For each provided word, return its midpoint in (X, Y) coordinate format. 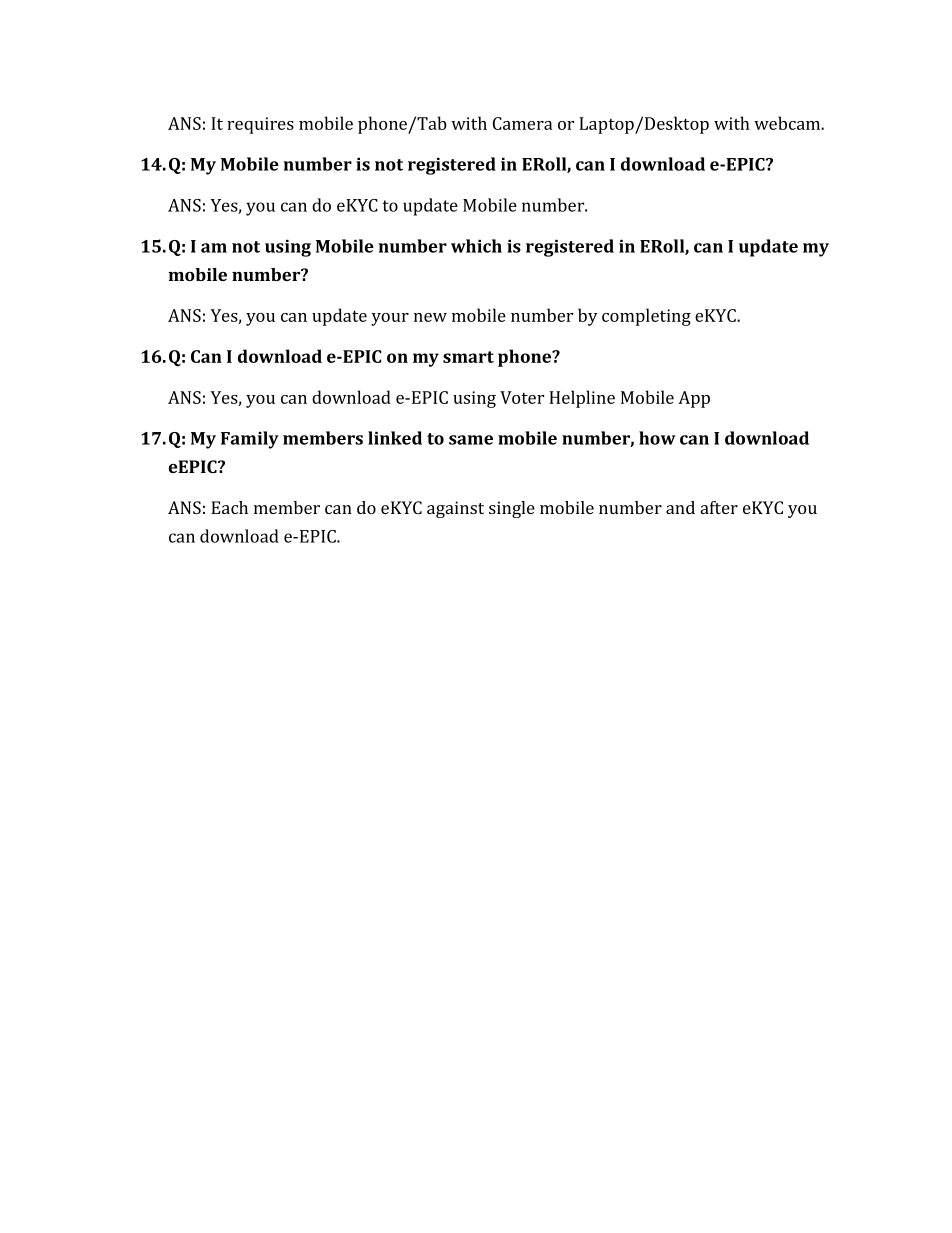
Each (229, 507)
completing (646, 317)
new (430, 317)
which (476, 246)
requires (260, 125)
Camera (522, 123)
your (390, 319)
